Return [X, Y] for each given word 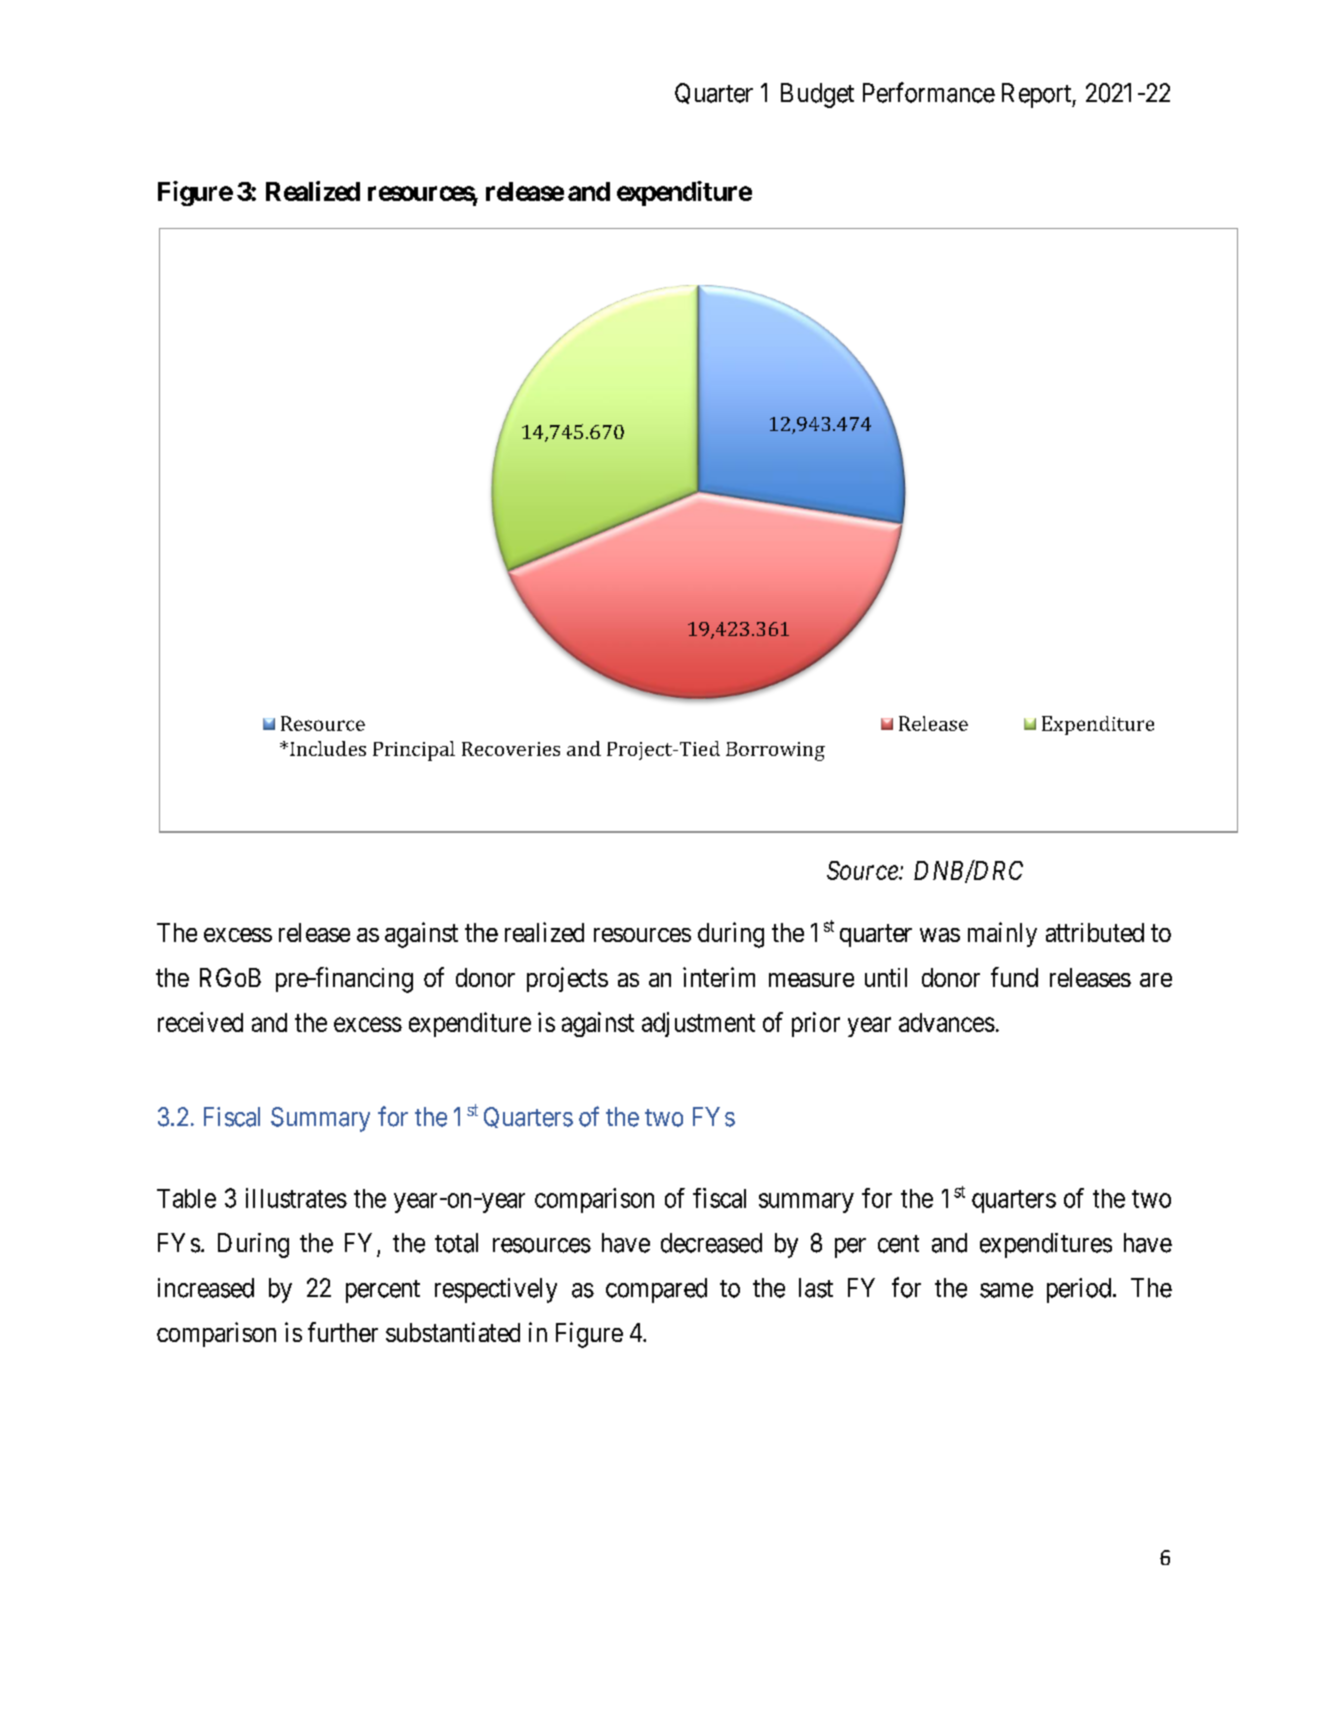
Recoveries [511, 749]
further [343, 1332]
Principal [414, 751]
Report [1037, 95]
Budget [817, 95]
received [200, 1022]
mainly [1002, 934]
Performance [929, 92]
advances [947, 1022]
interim [719, 977]
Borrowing [775, 751]
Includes [328, 748]
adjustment [698, 1024]
